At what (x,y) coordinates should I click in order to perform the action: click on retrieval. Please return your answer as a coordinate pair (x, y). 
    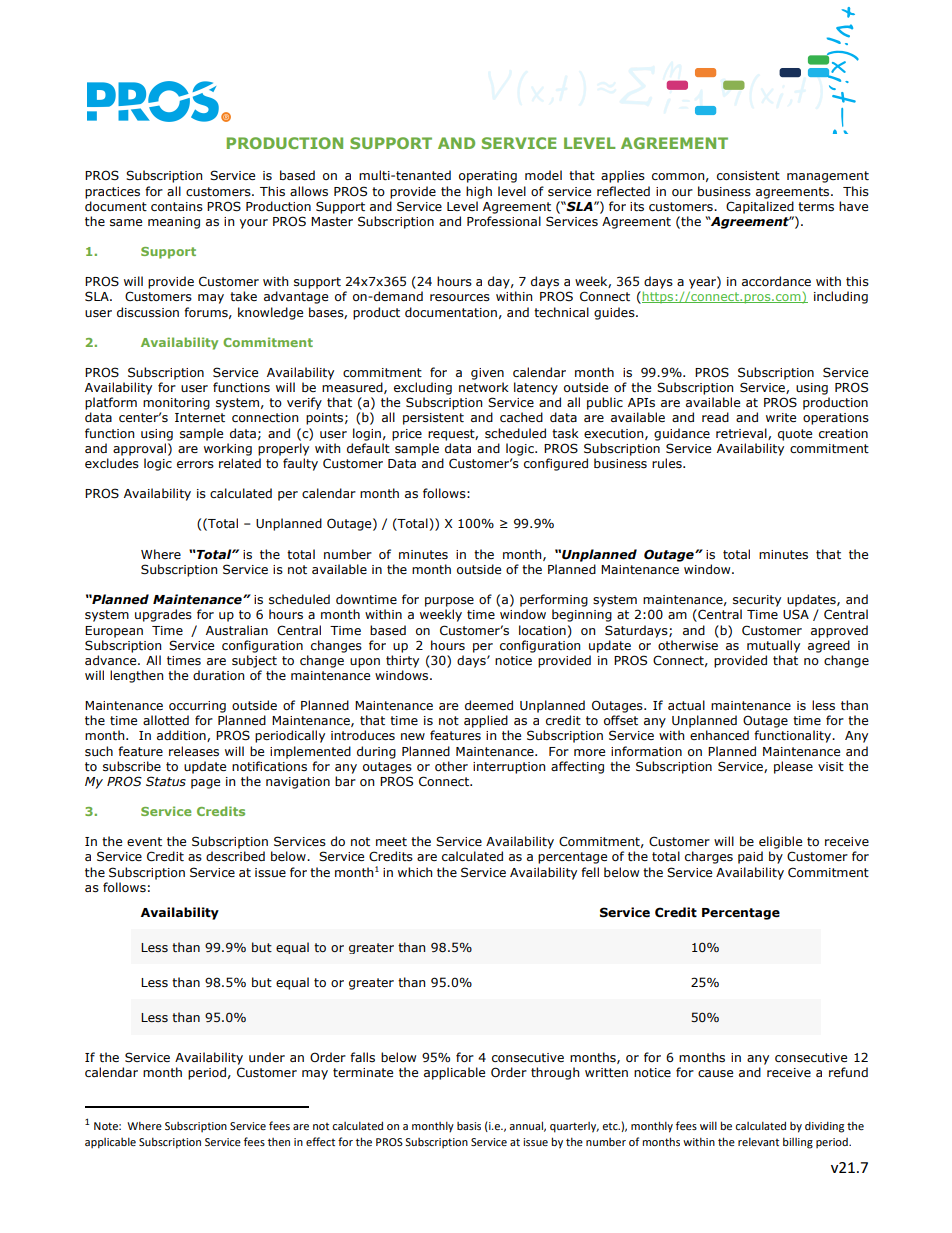
    Looking at the image, I should click on (742, 434).
